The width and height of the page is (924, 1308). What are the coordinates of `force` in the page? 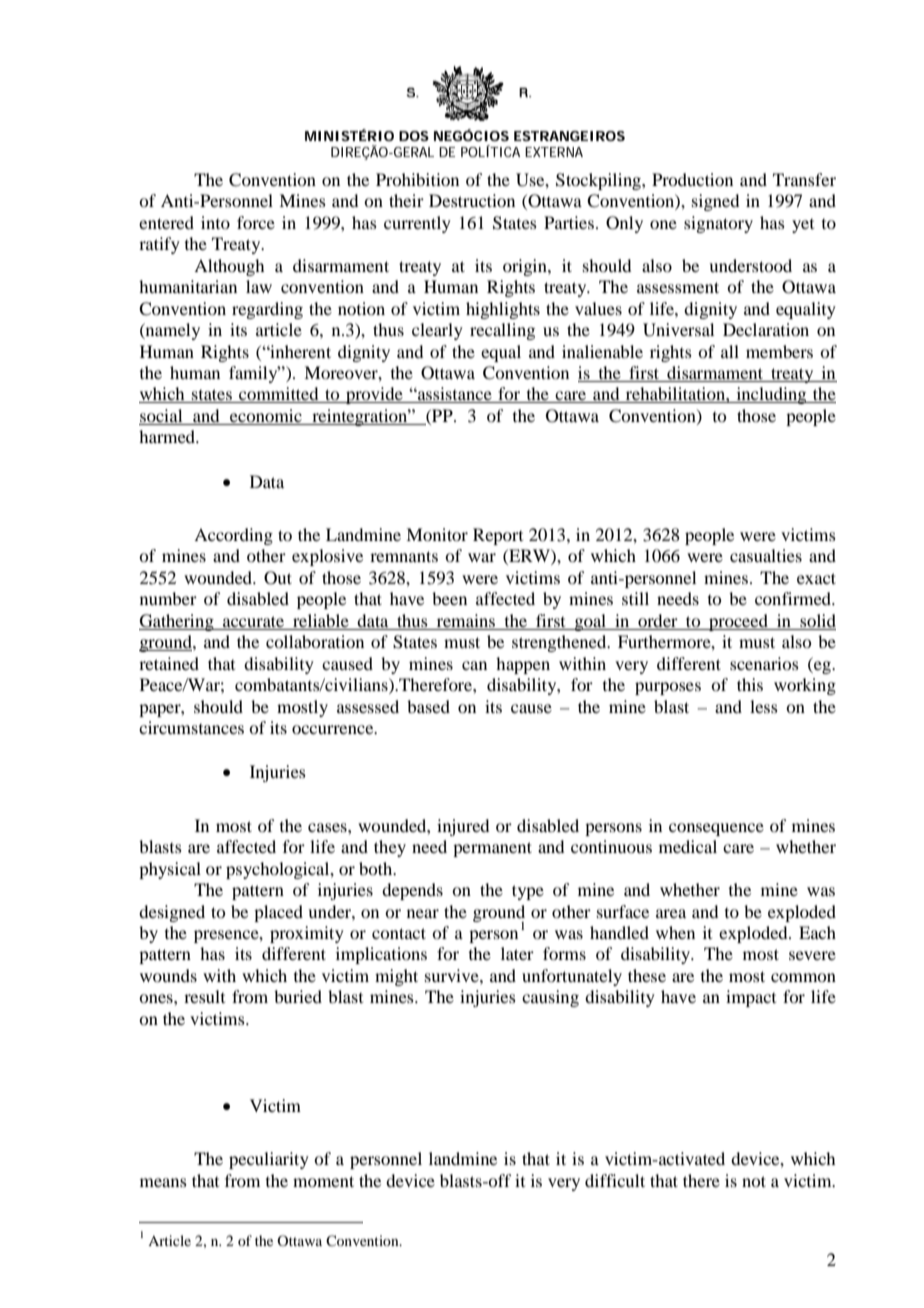 It's located at (256, 222).
